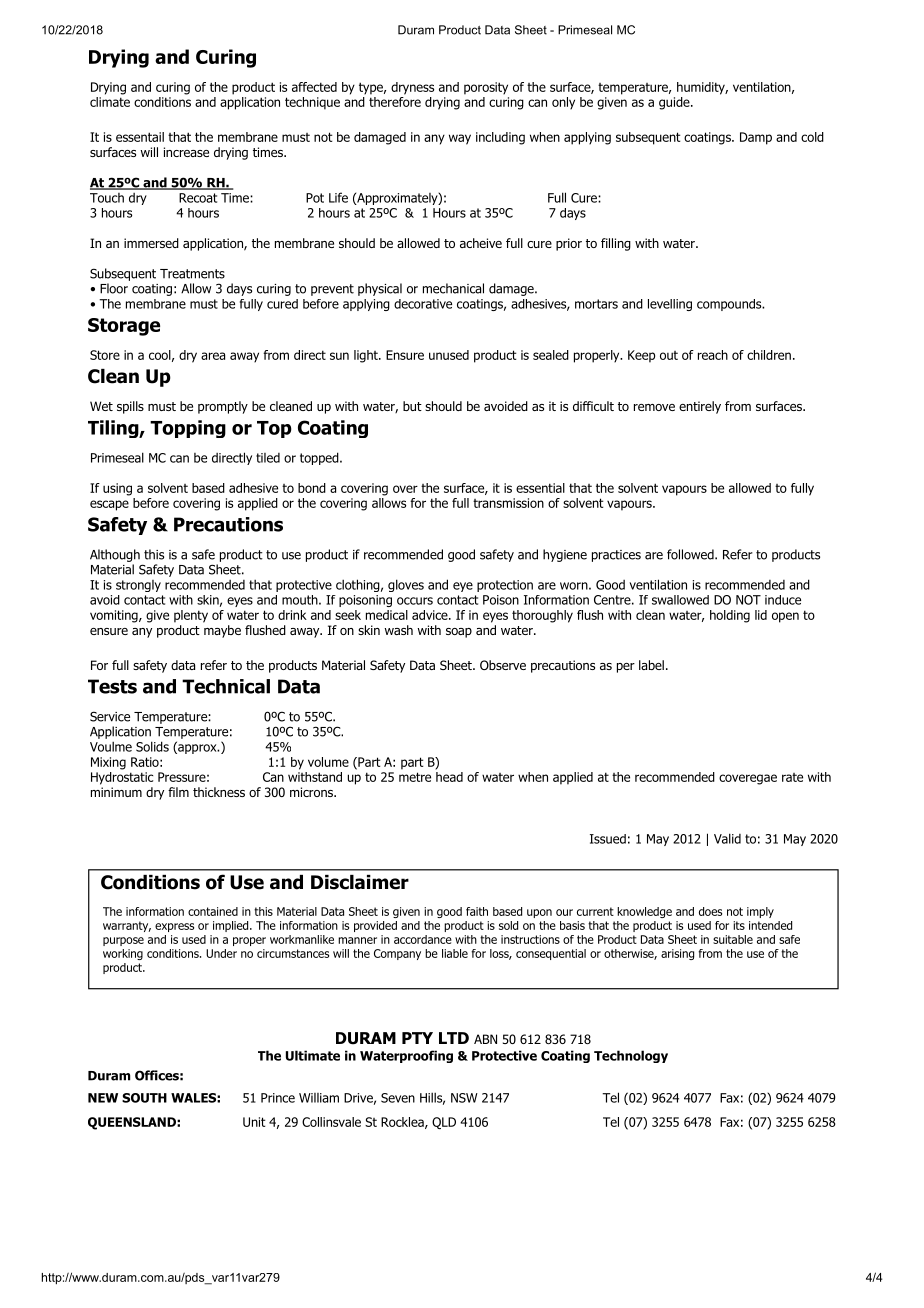 This screenshot has height=1308, width=924. What do you see at coordinates (690, 554) in the screenshot?
I see `followed` at bounding box center [690, 554].
